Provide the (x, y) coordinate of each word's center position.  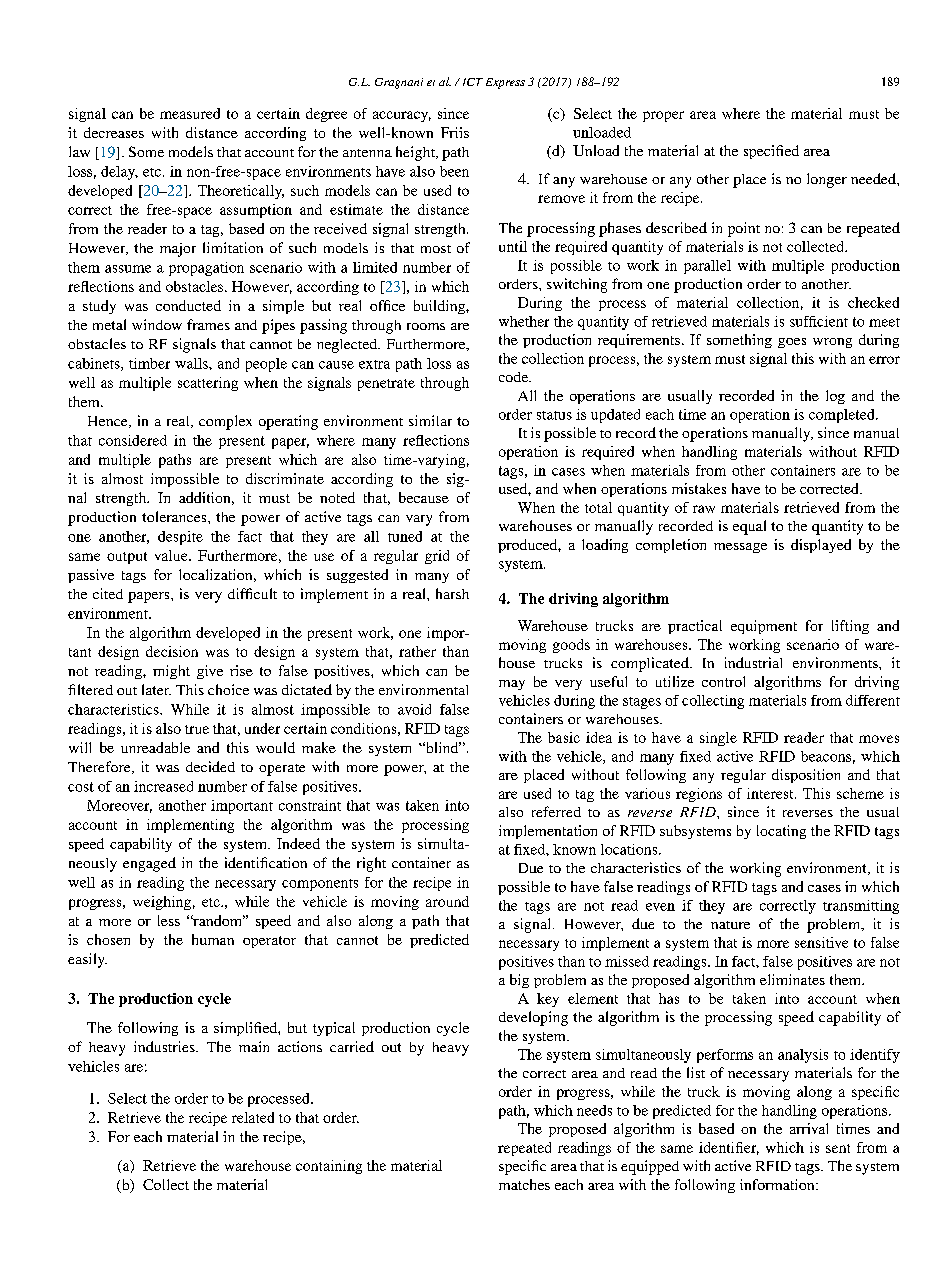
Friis (455, 132)
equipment (764, 627)
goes (792, 343)
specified (771, 152)
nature (730, 925)
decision (172, 651)
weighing (162, 903)
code (515, 377)
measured (190, 113)
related (253, 1117)
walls (192, 363)
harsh (452, 593)
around (447, 901)
